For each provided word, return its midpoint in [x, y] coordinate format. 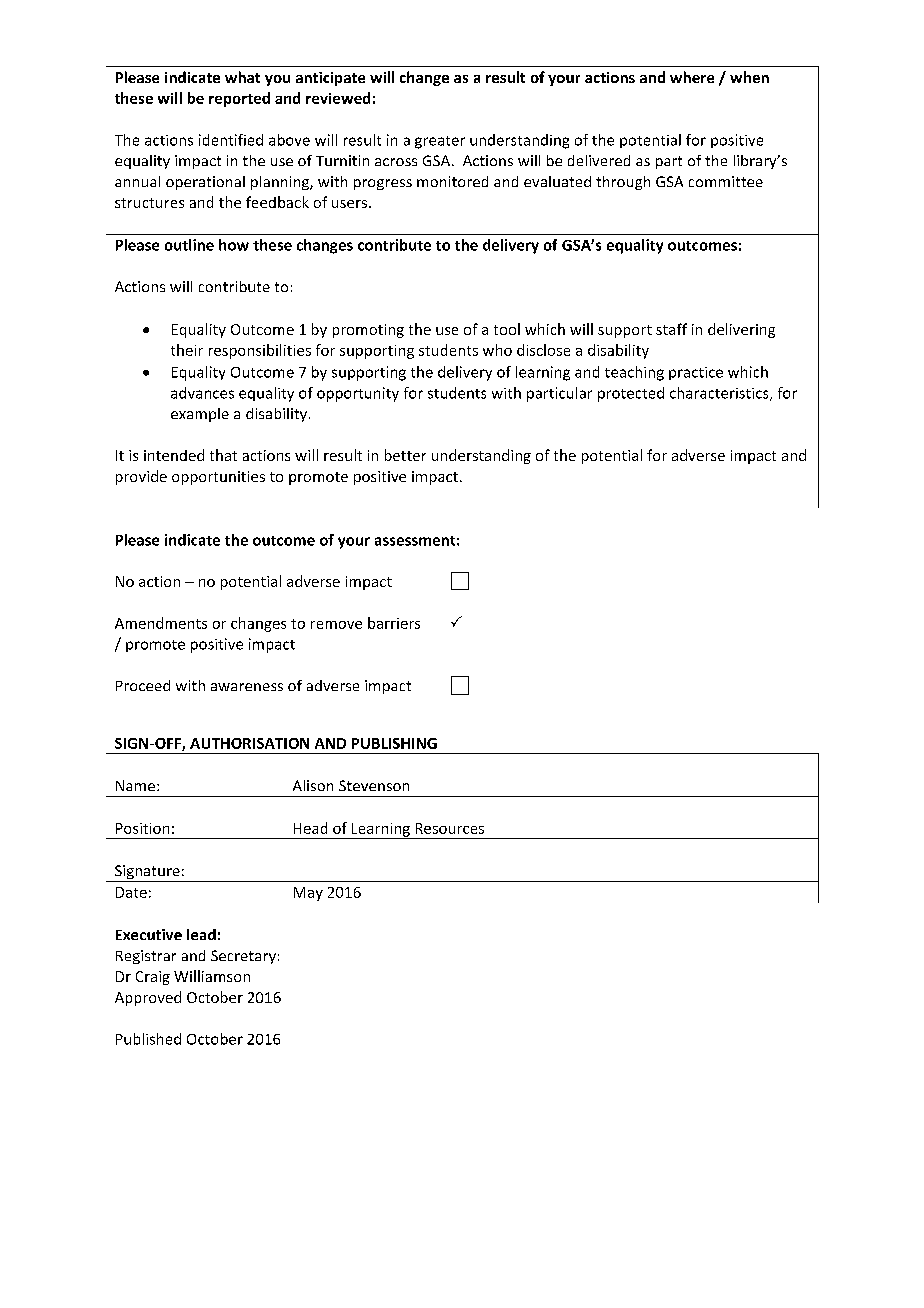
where [692, 77]
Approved [148, 998]
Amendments [161, 623]
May [308, 894]
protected [631, 394]
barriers [394, 623]
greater [440, 142]
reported [239, 99]
